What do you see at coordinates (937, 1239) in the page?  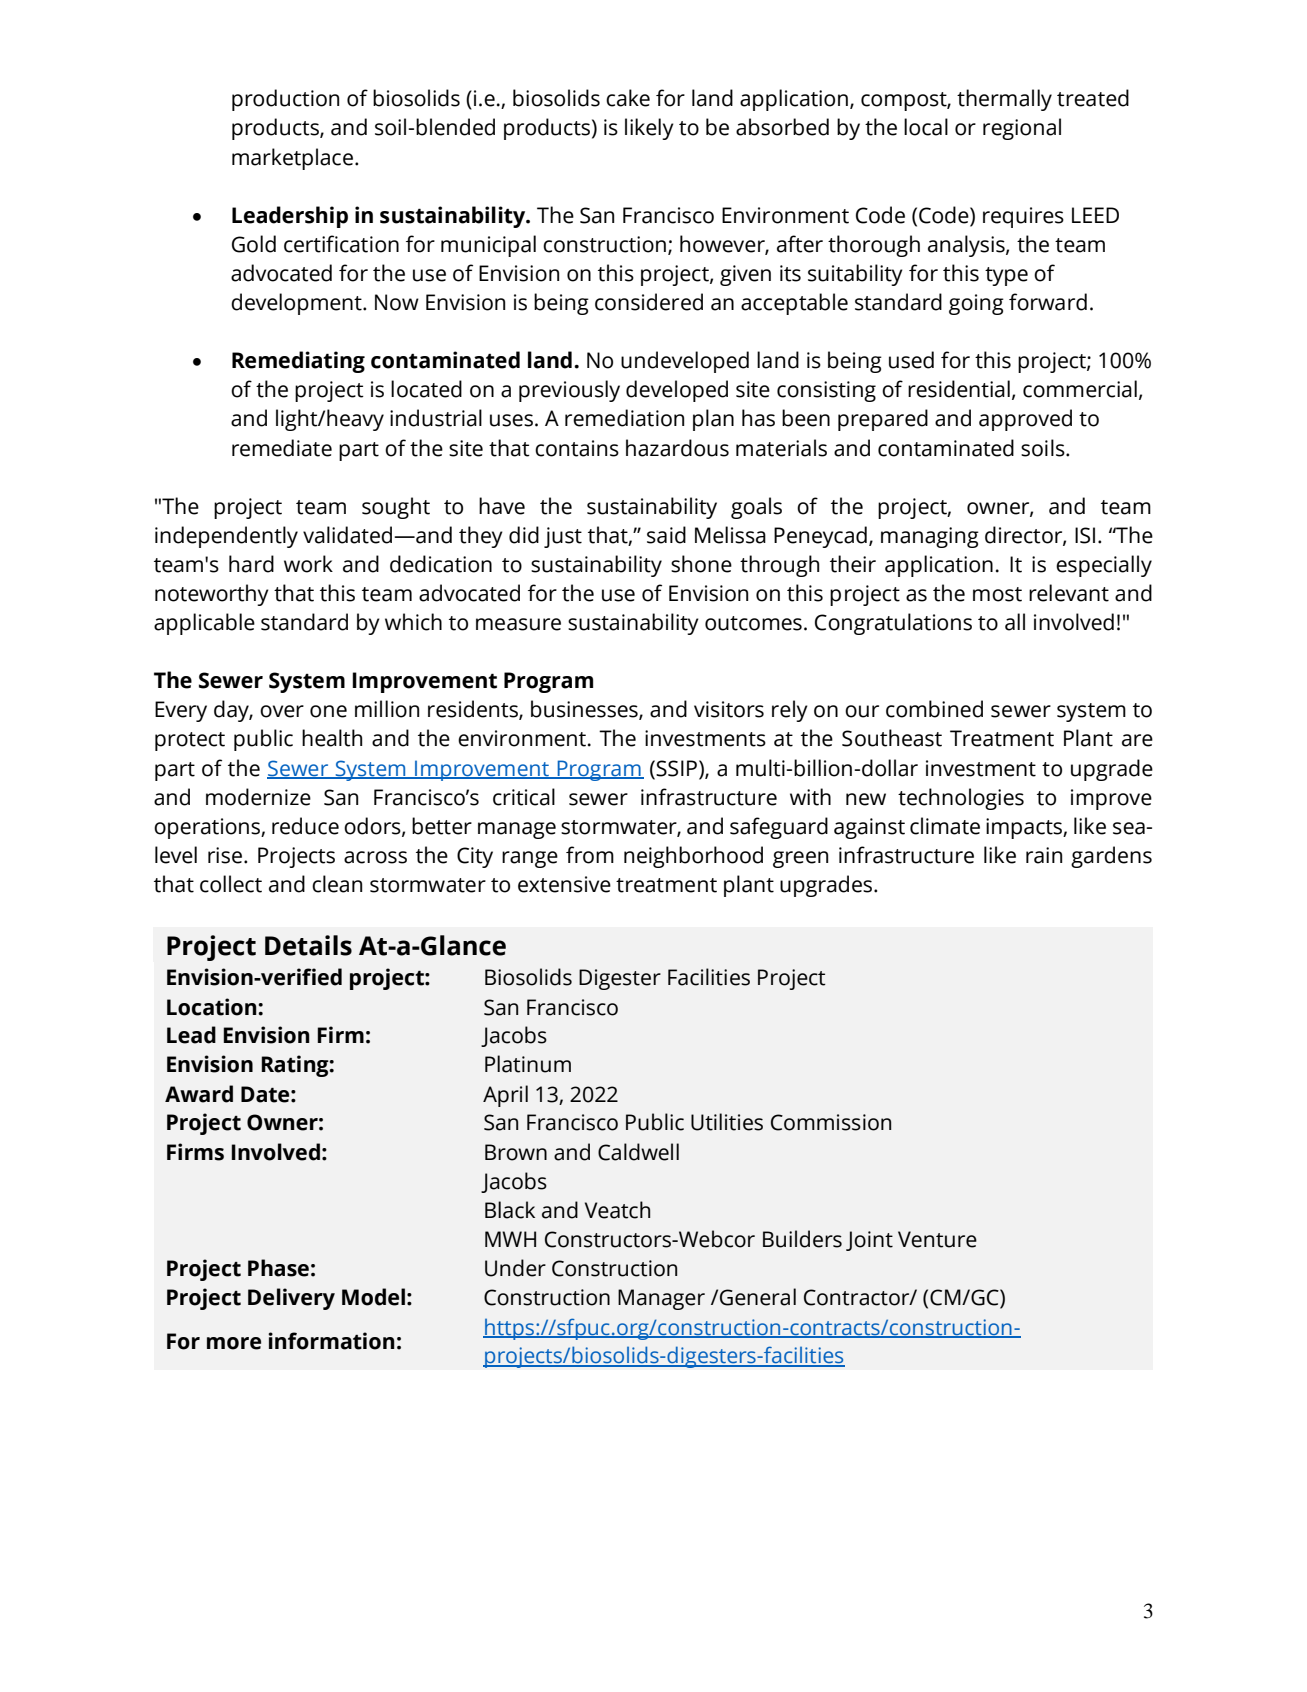 I see `Venture` at bounding box center [937, 1239].
